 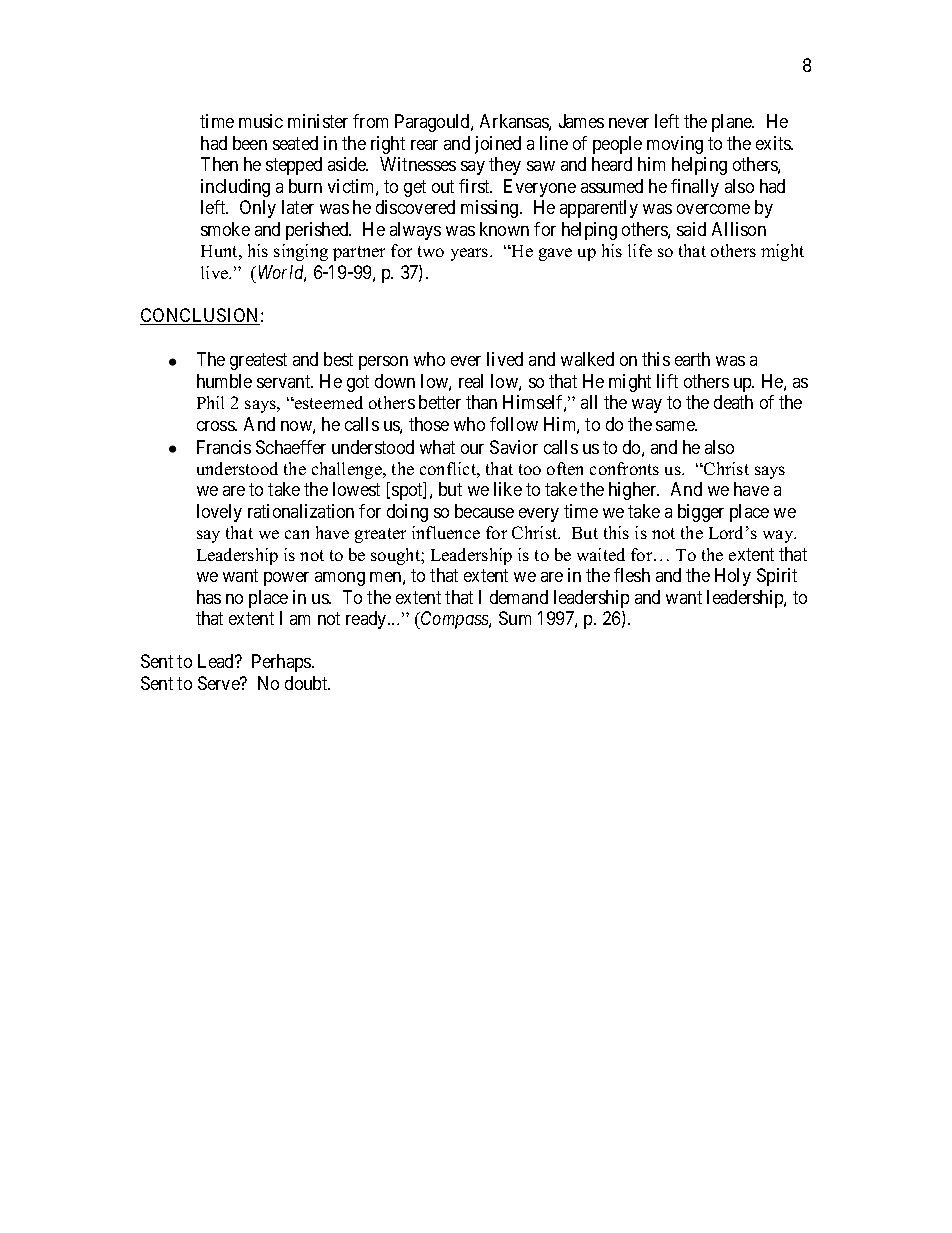 What do you see at coordinates (701, 513) in the screenshot?
I see `bigger` at bounding box center [701, 513].
